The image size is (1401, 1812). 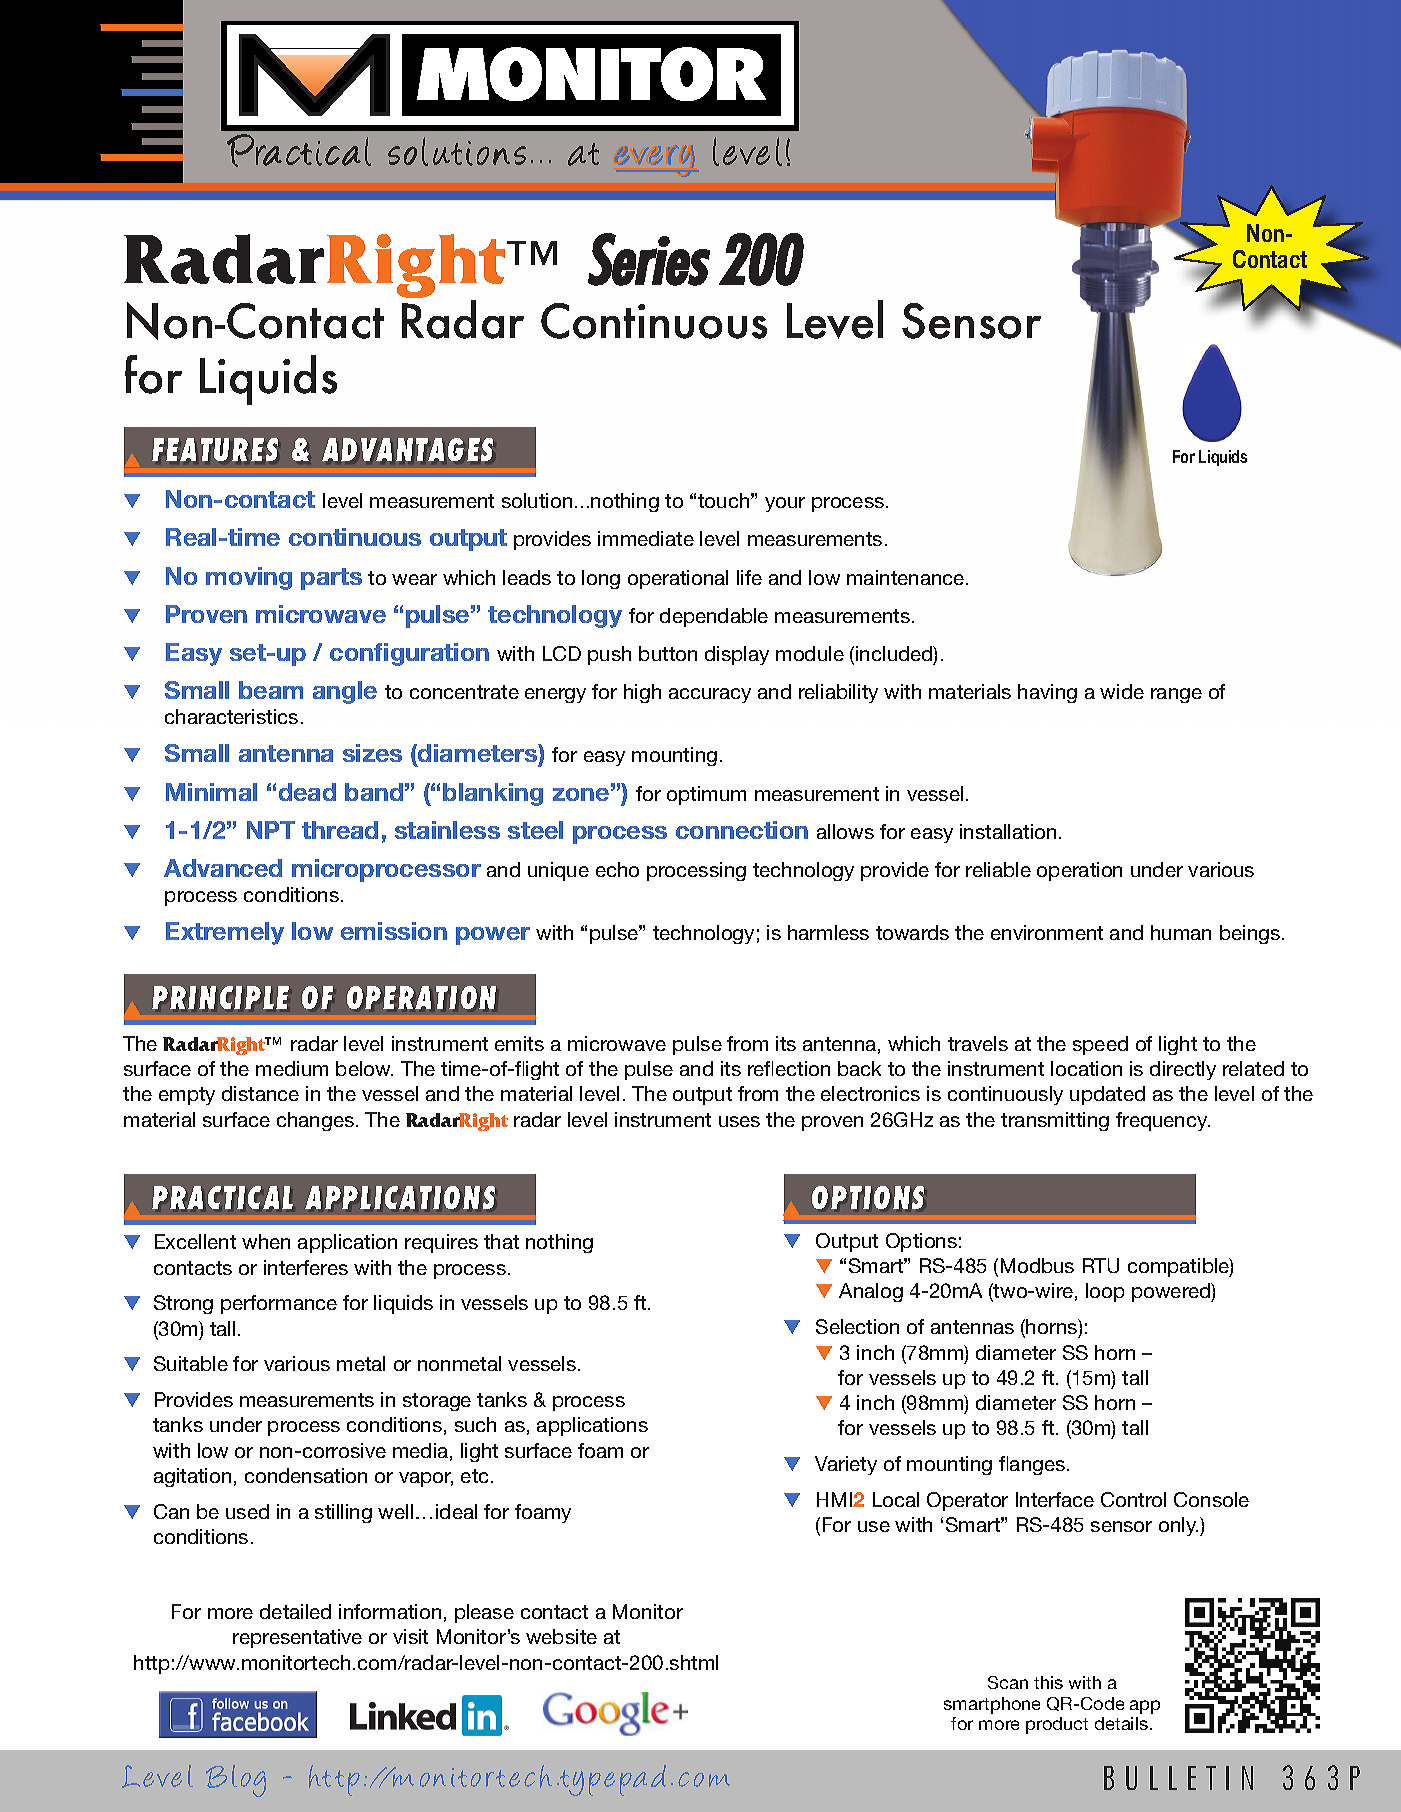 What do you see at coordinates (1163, 1121) in the screenshot?
I see `frequency` at bounding box center [1163, 1121].
